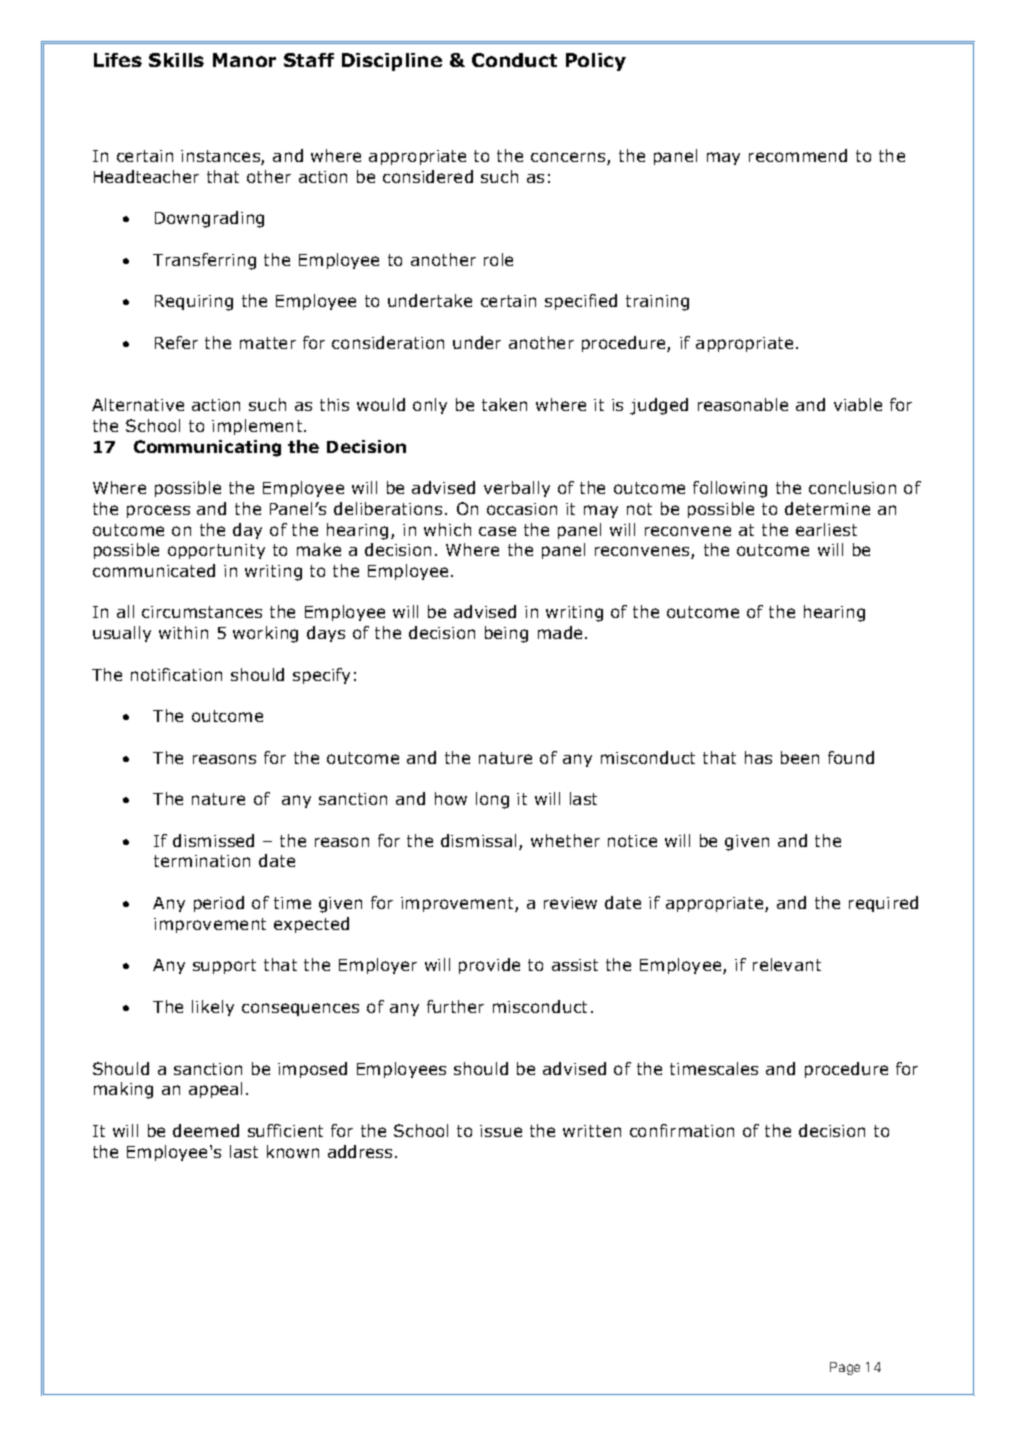 The width and height of the page is (1016, 1437). I want to click on been, so click(800, 757).
